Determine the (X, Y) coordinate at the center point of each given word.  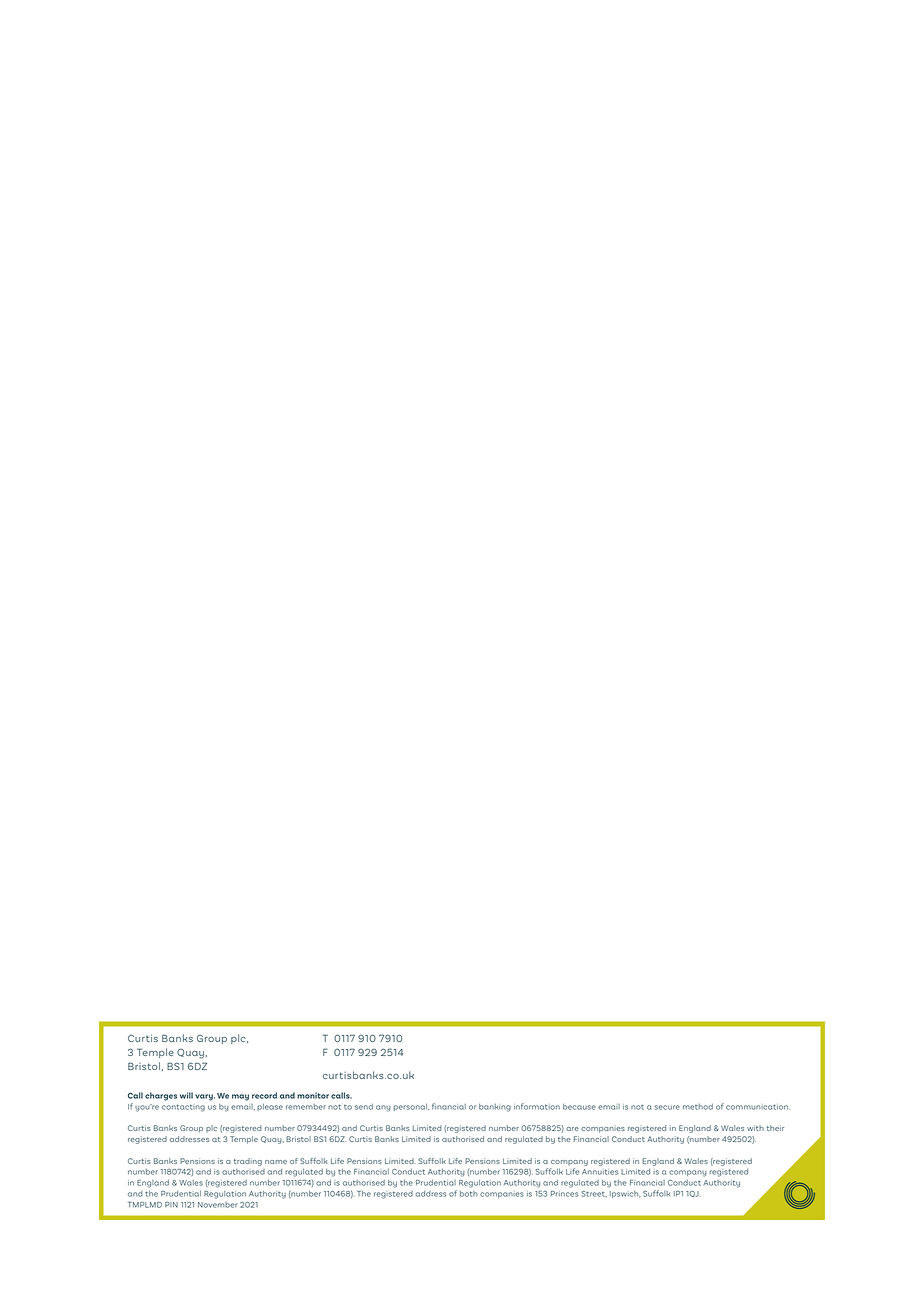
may (240, 1097)
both (469, 1193)
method (698, 1107)
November (218, 1205)
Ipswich (625, 1194)
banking (495, 1107)
